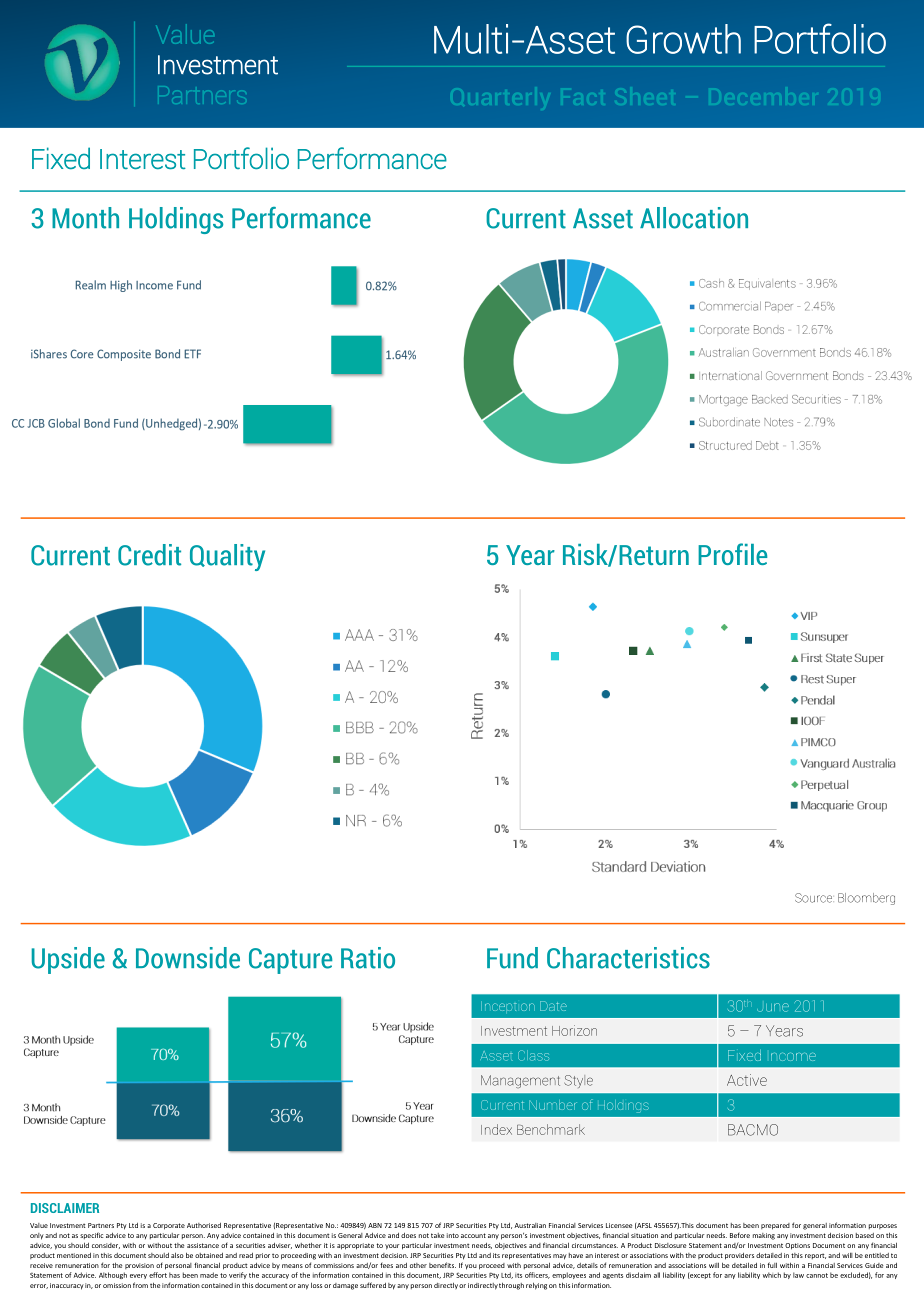  Describe the element at coordinates (453, 1235) in the image. I see `into` at that location.
